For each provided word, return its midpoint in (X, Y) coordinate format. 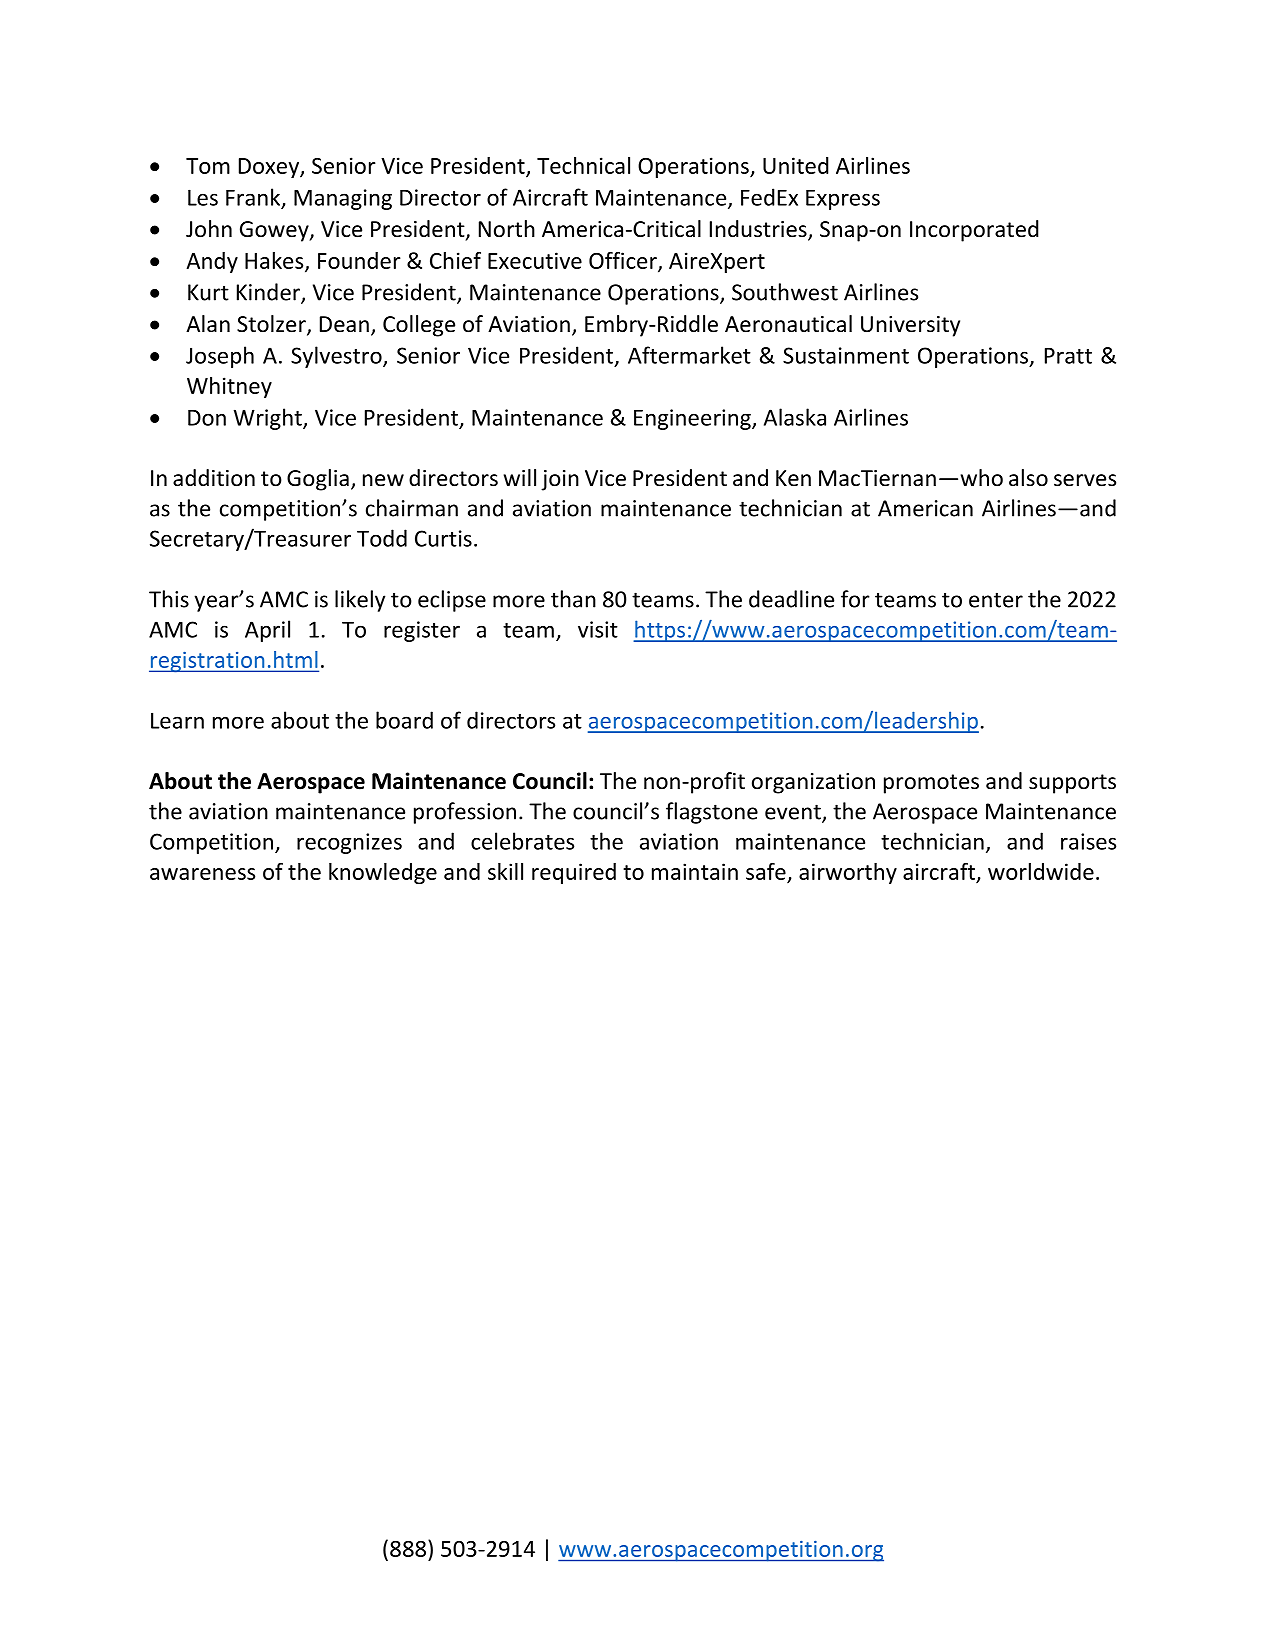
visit (598, 629)
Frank (254, 198)
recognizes (349, 843)
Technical (583, 165)
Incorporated (974, 231)
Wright (269, 419)
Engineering (693, 419)
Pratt (1068, 356)
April (267, 631)
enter (996, 600)
